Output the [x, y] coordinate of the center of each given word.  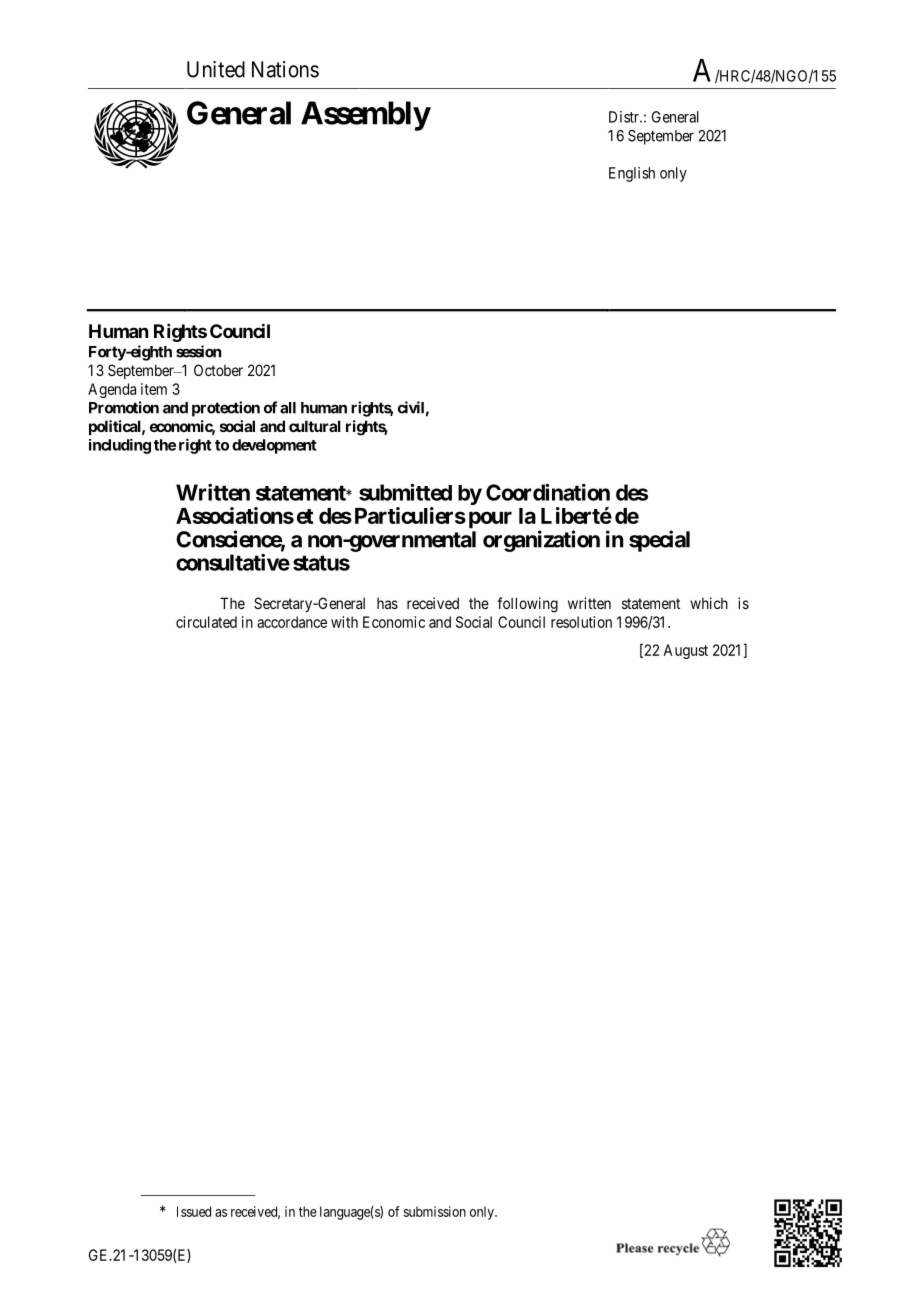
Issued [194, 1211]
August [685, 651]
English [632, 174]
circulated [206, 622]
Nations [285, 69]
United [216, 69]
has [387, 603]
